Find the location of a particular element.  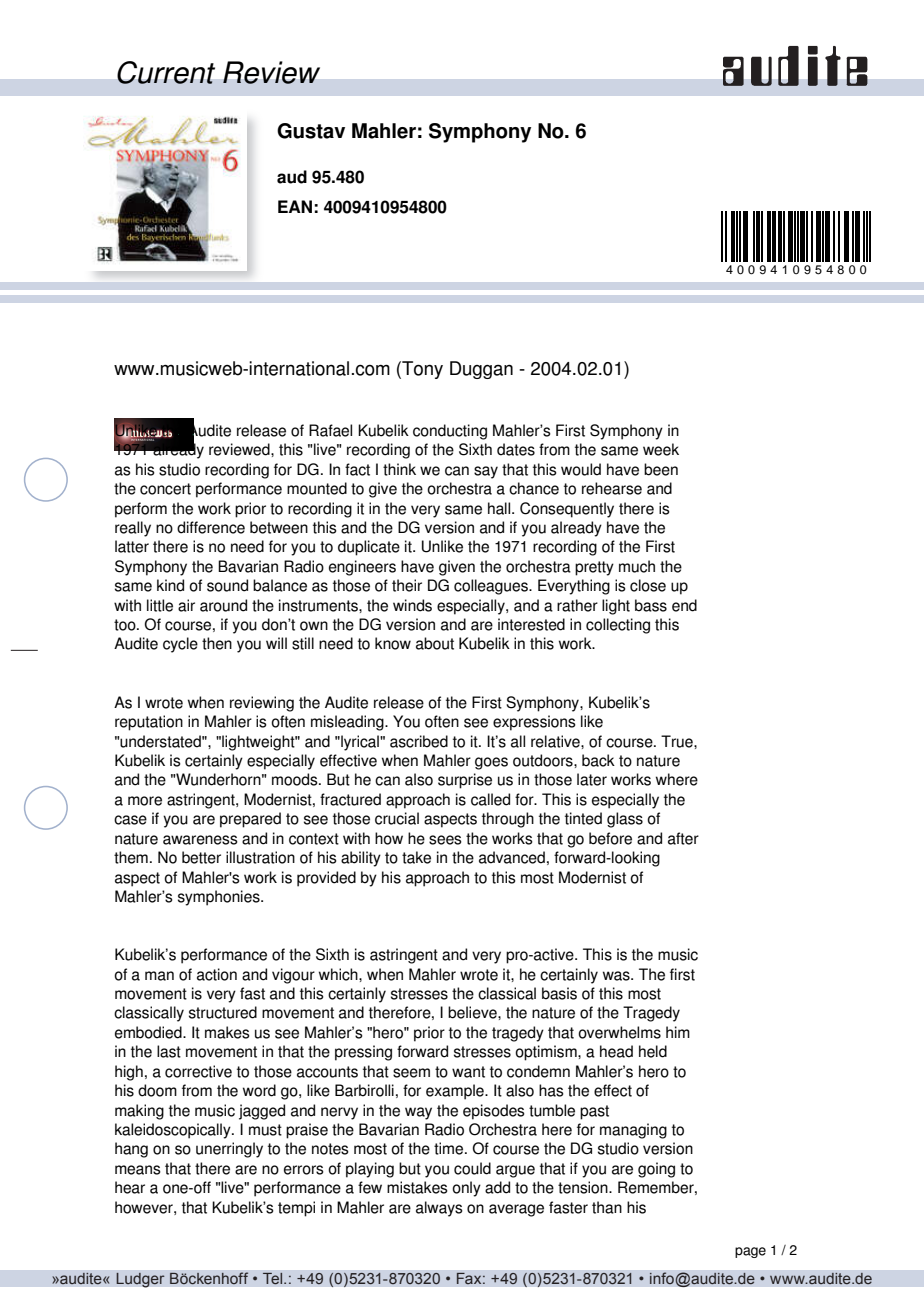

Gustav is located at coordinates (311, 131).
